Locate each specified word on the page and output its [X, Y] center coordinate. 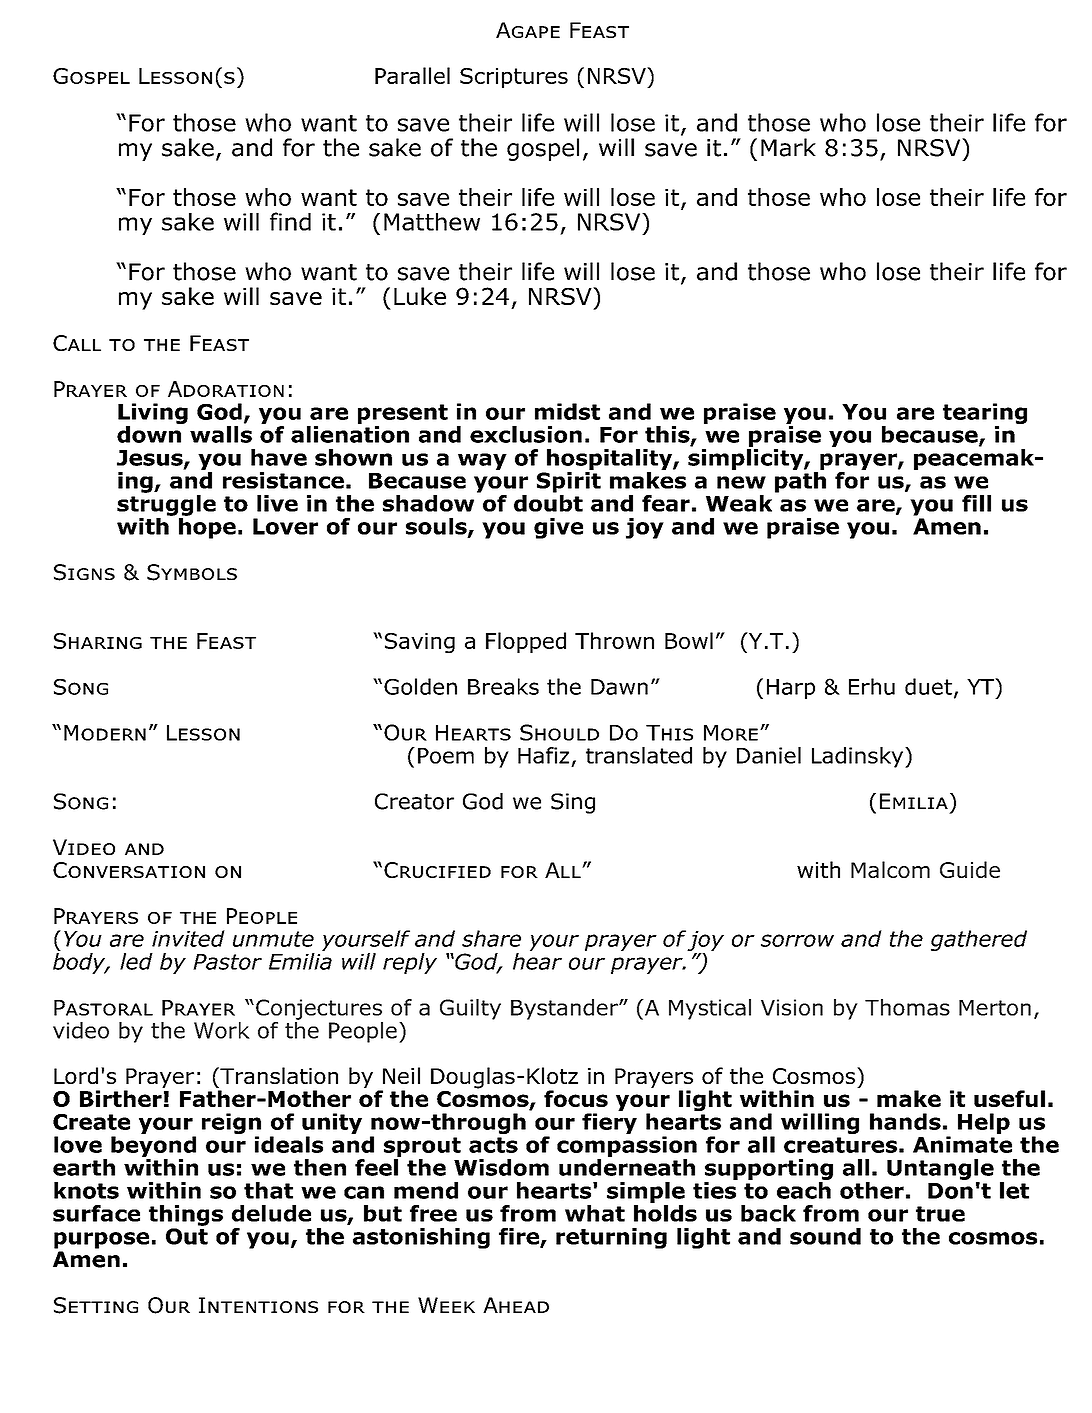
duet [928, 686]
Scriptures [514, 78]
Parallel [412, 75]
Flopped [526, 642]
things [186, 1215]
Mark [788, 147]
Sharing [98, 641]
